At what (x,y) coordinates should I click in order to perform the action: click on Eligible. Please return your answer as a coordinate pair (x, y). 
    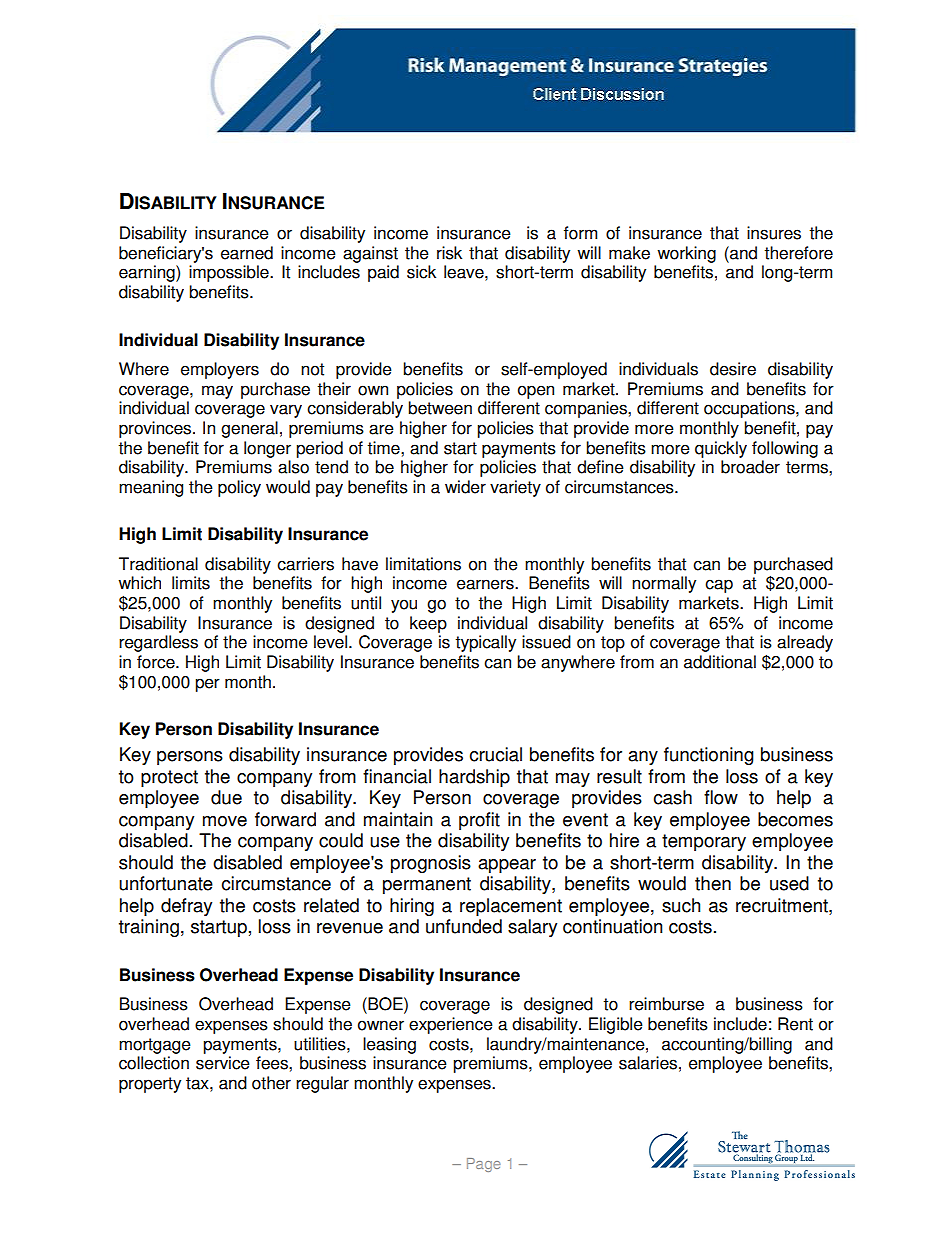
    Looking at the image, I should click on (616, 1025).
